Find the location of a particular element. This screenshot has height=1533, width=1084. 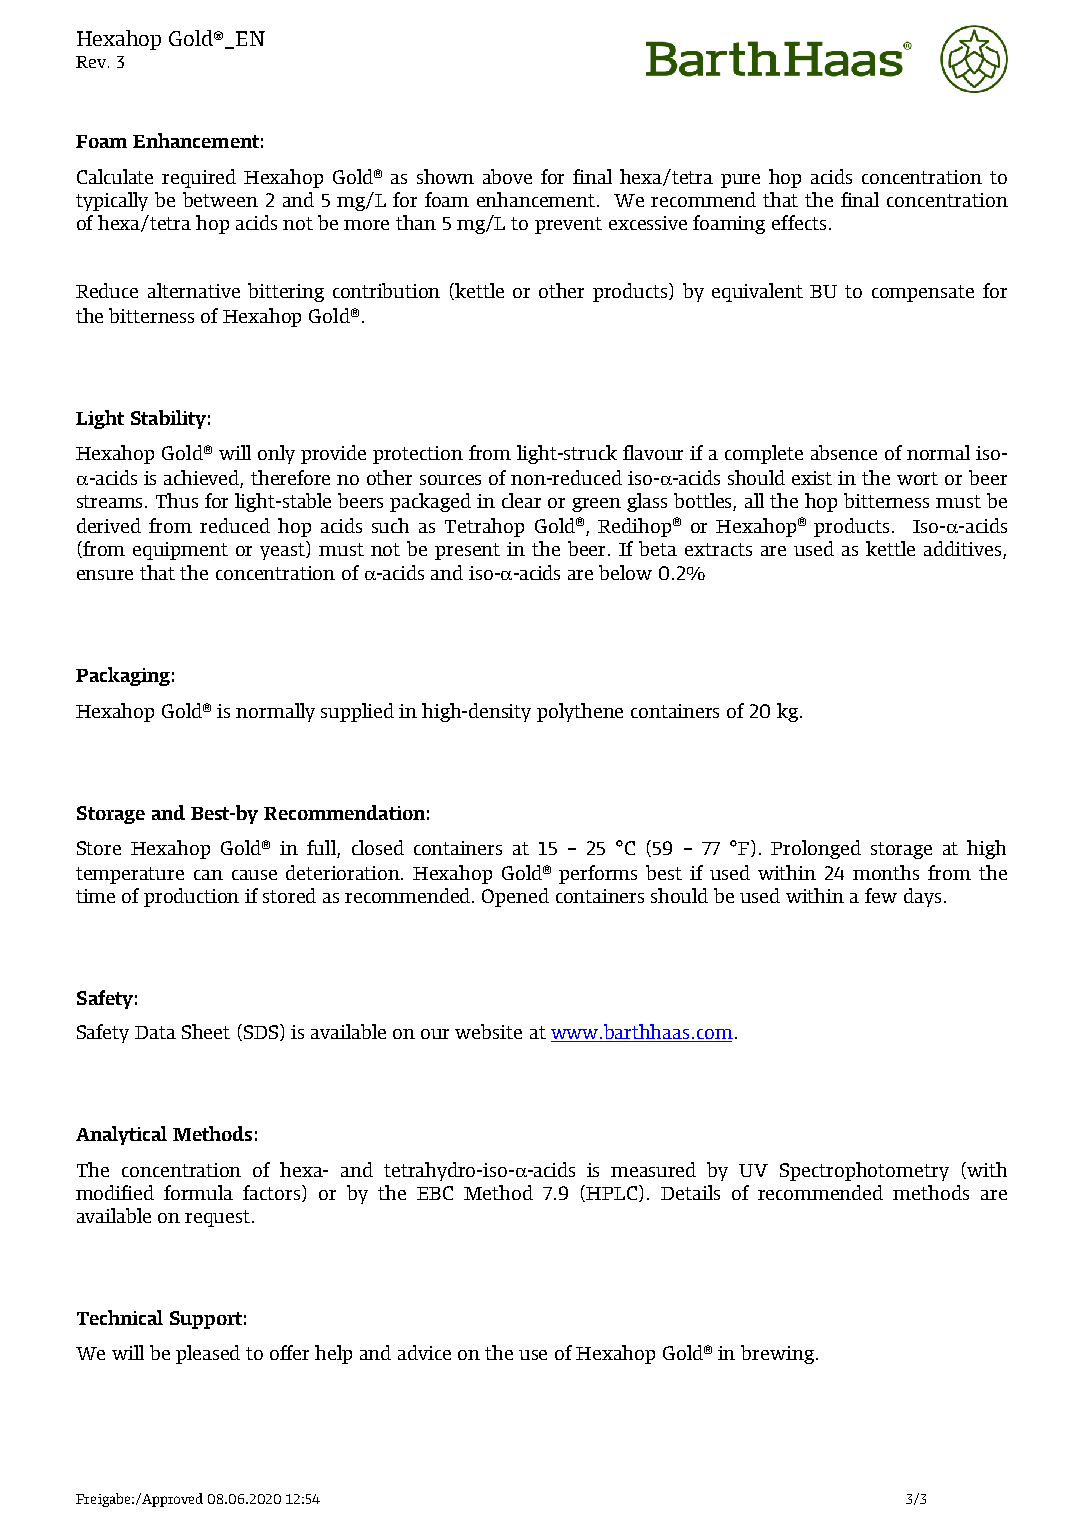

prevent is located at coordinates (568, 225).
